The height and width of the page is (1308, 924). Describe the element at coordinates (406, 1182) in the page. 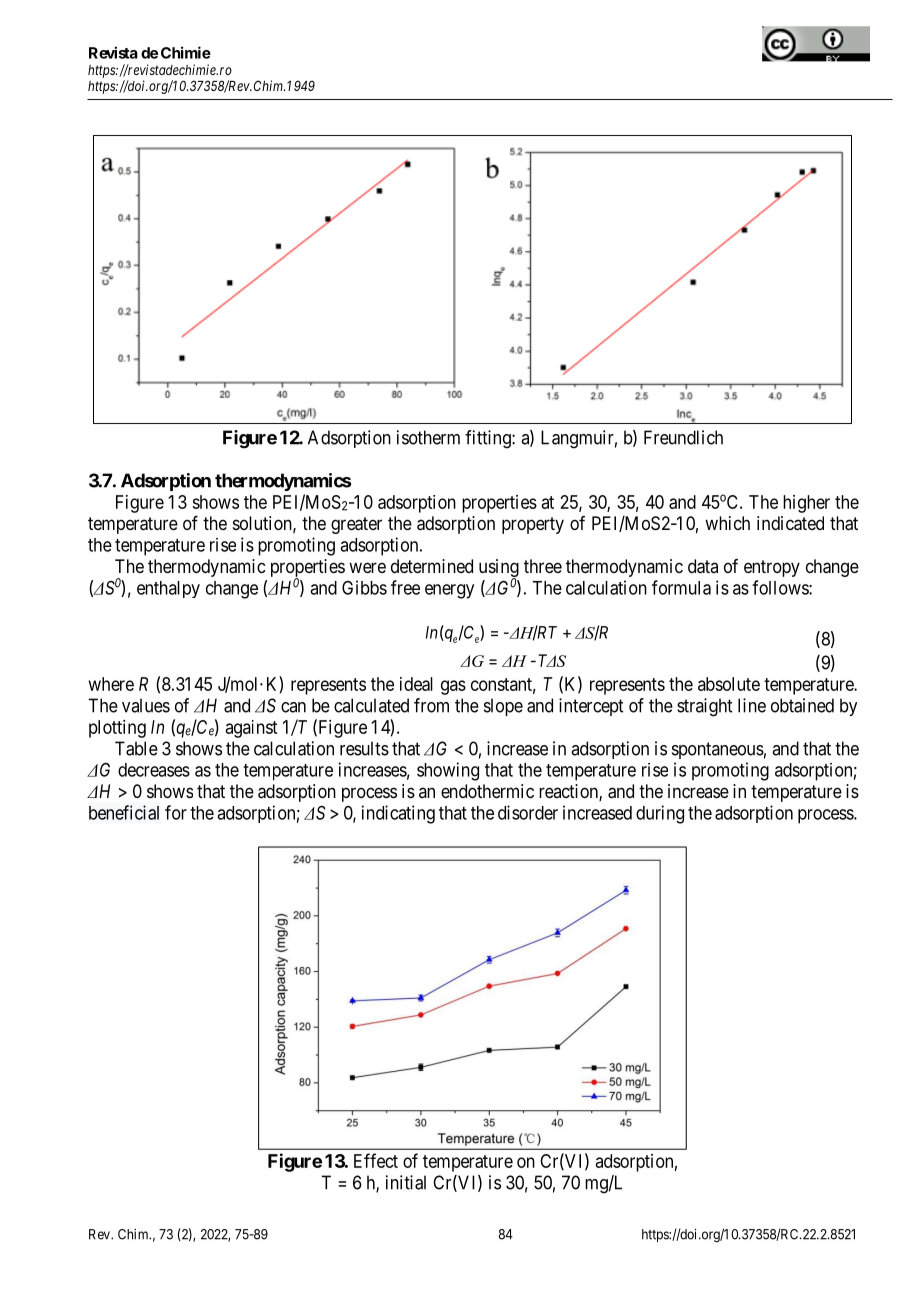

I see `initial` at that location.
